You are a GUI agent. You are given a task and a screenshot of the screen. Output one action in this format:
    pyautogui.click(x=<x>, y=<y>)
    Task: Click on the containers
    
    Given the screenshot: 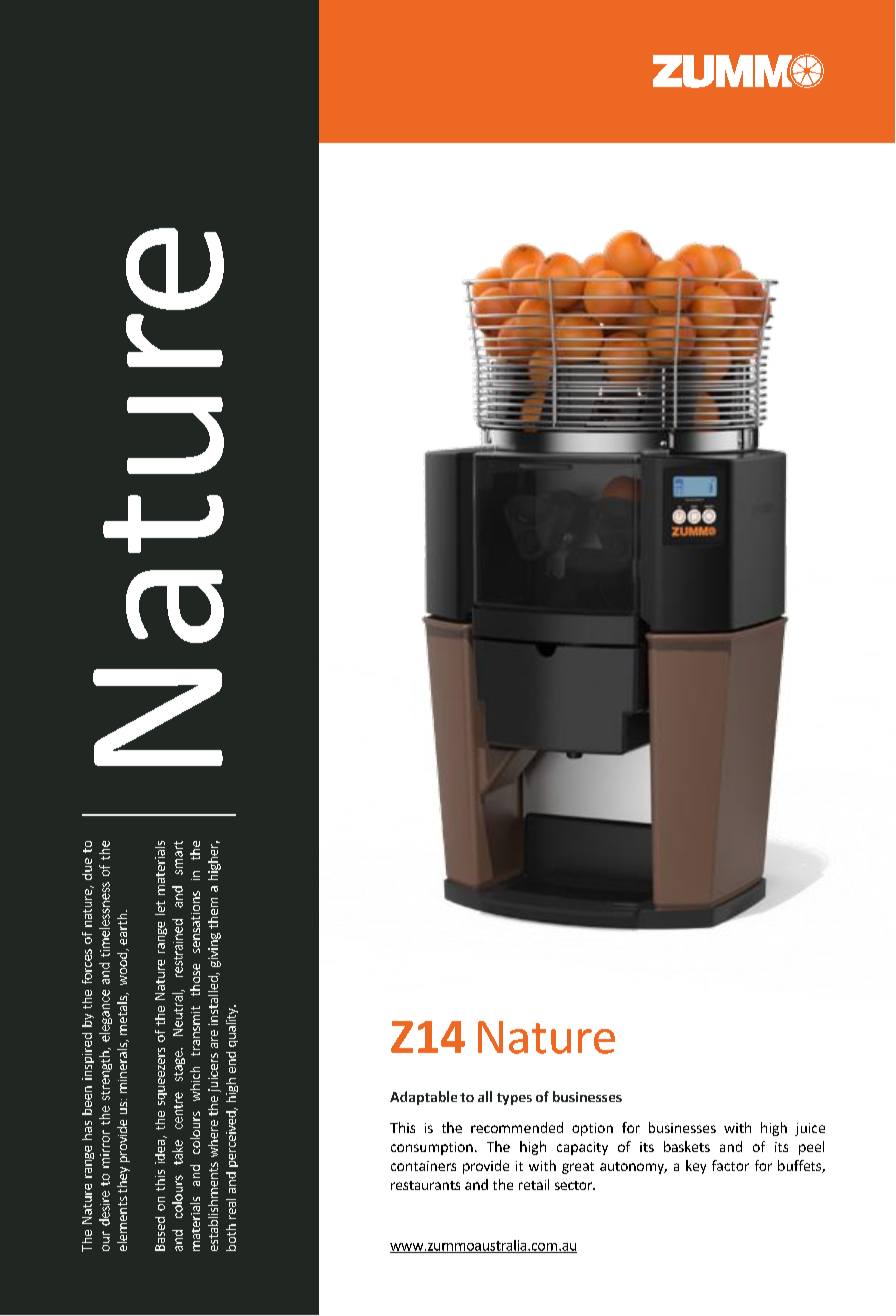 What is the action you would take?
    pyautogui.click(x=423, y=1166)
